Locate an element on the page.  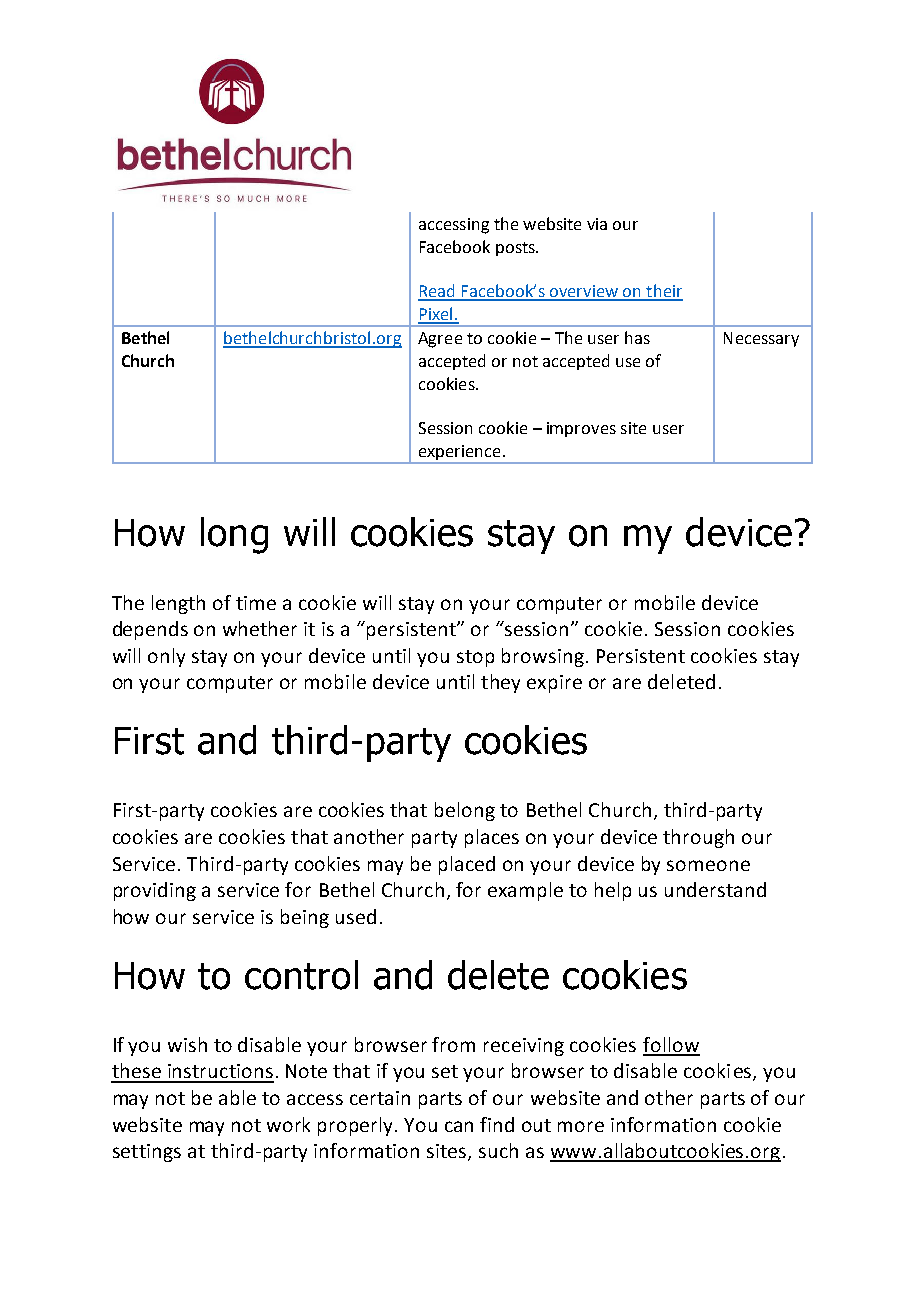
providing is located at coordinates (155, 891).
